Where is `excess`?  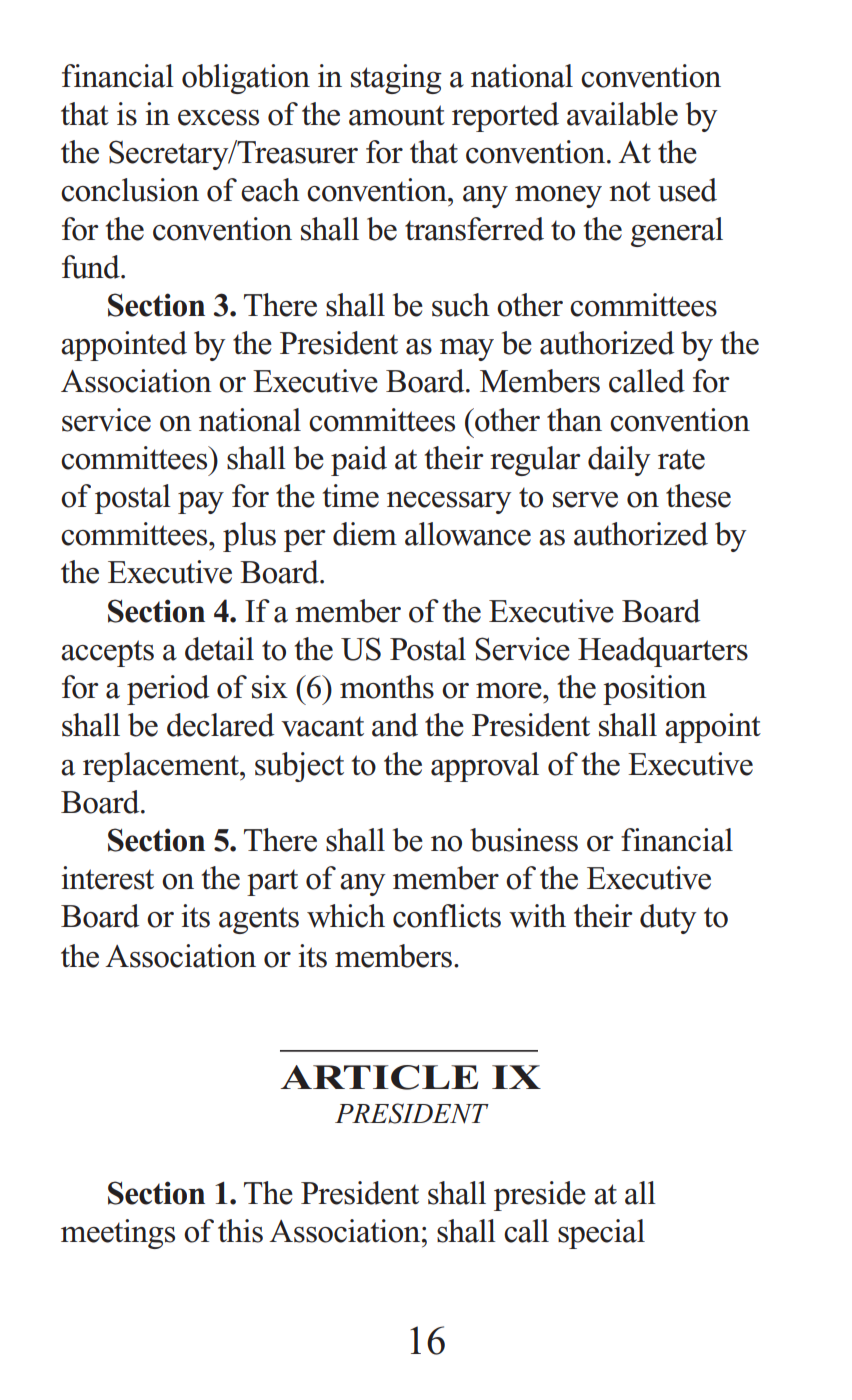 excess is located at coordinates (218, 118).
